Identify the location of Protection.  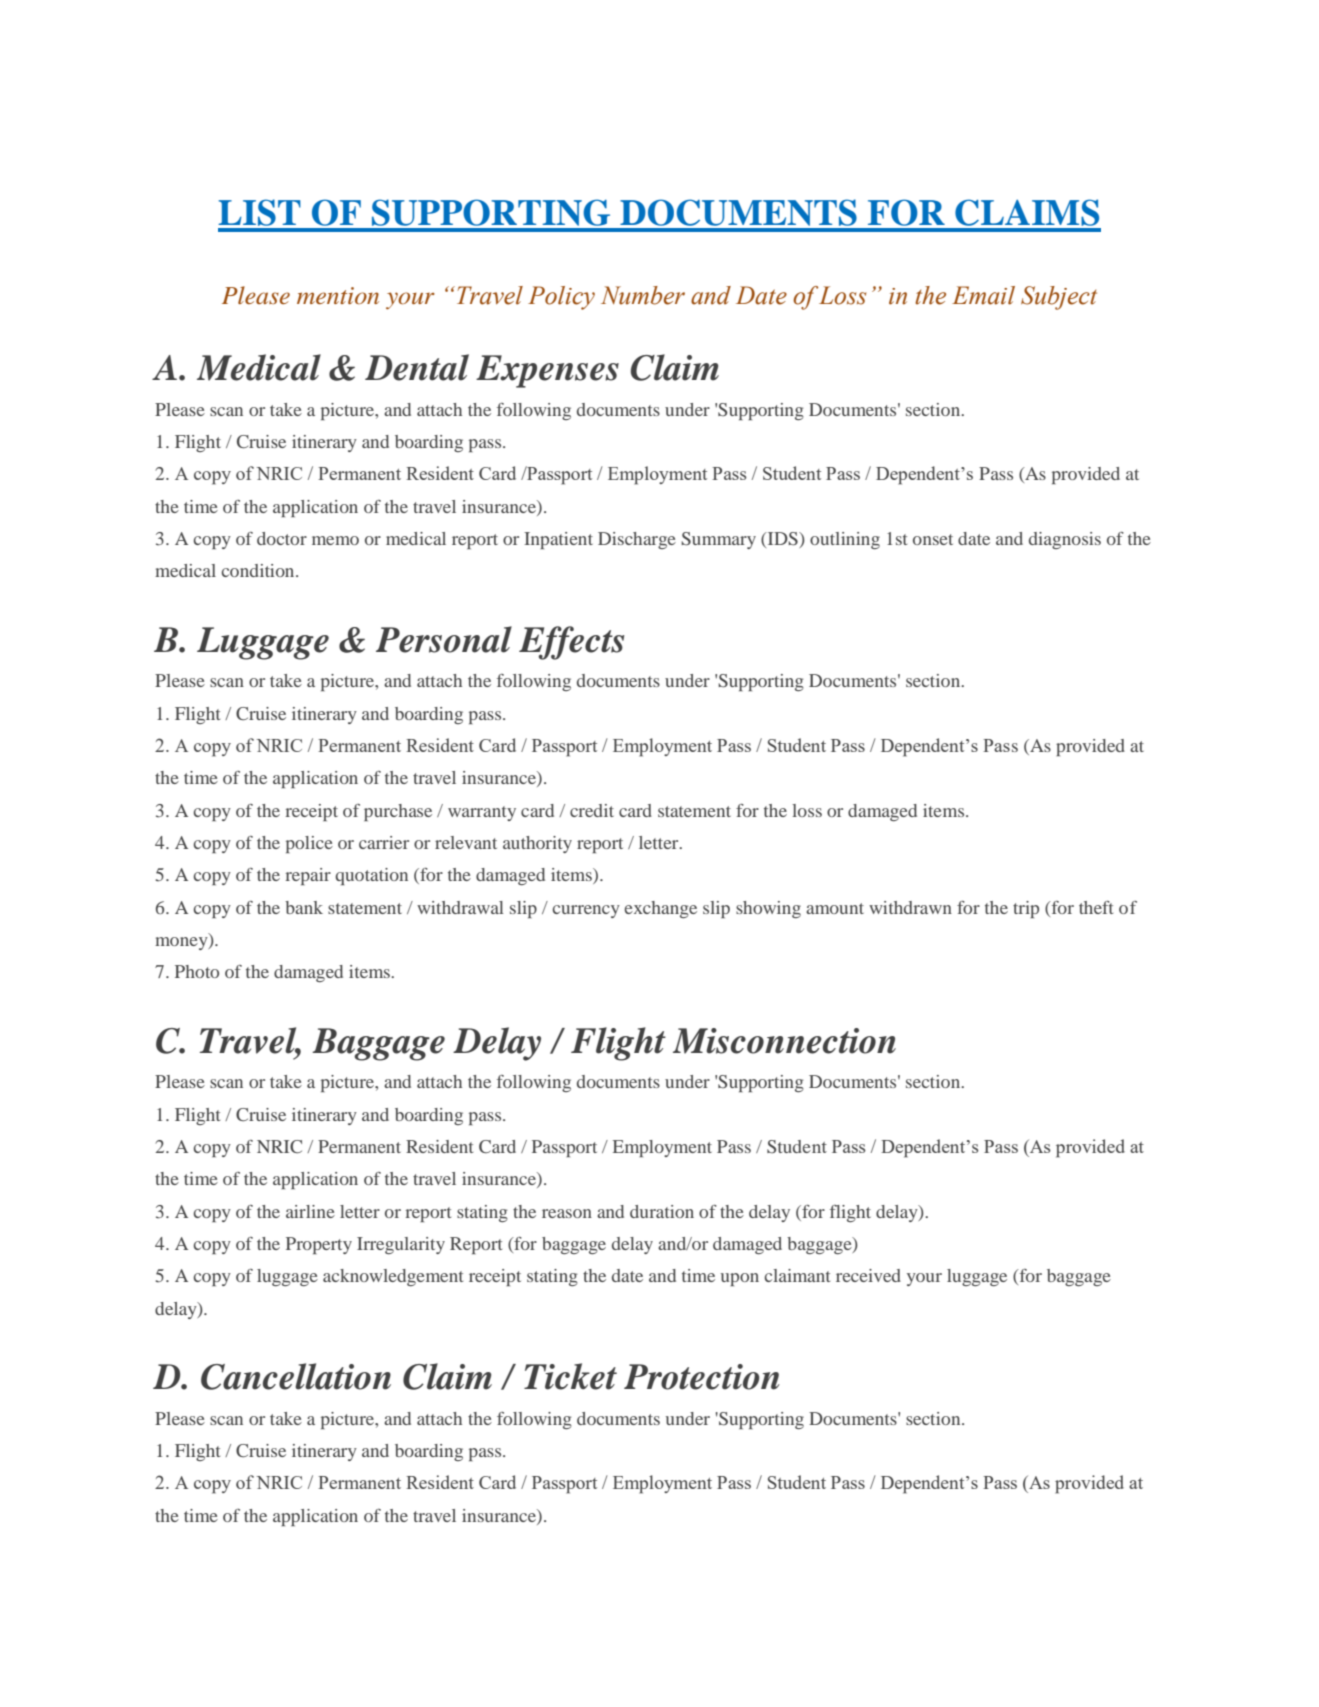
(702, 1377).
